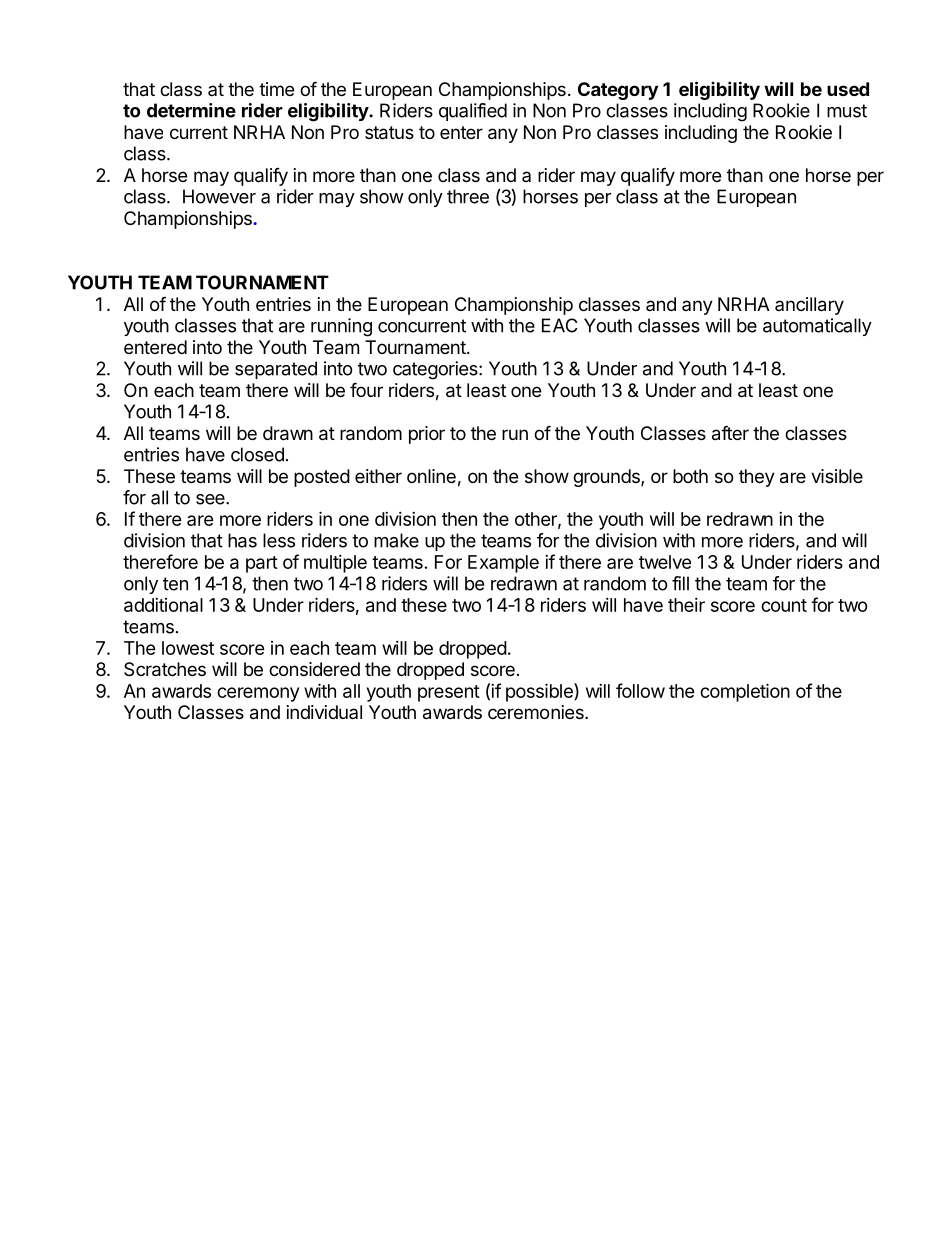 The width and height of the screenshot is (952, 1233). What do you see at coordinates (473, 112) in the screenshot?
I see `qualified` at bounding box center [473, 112].
